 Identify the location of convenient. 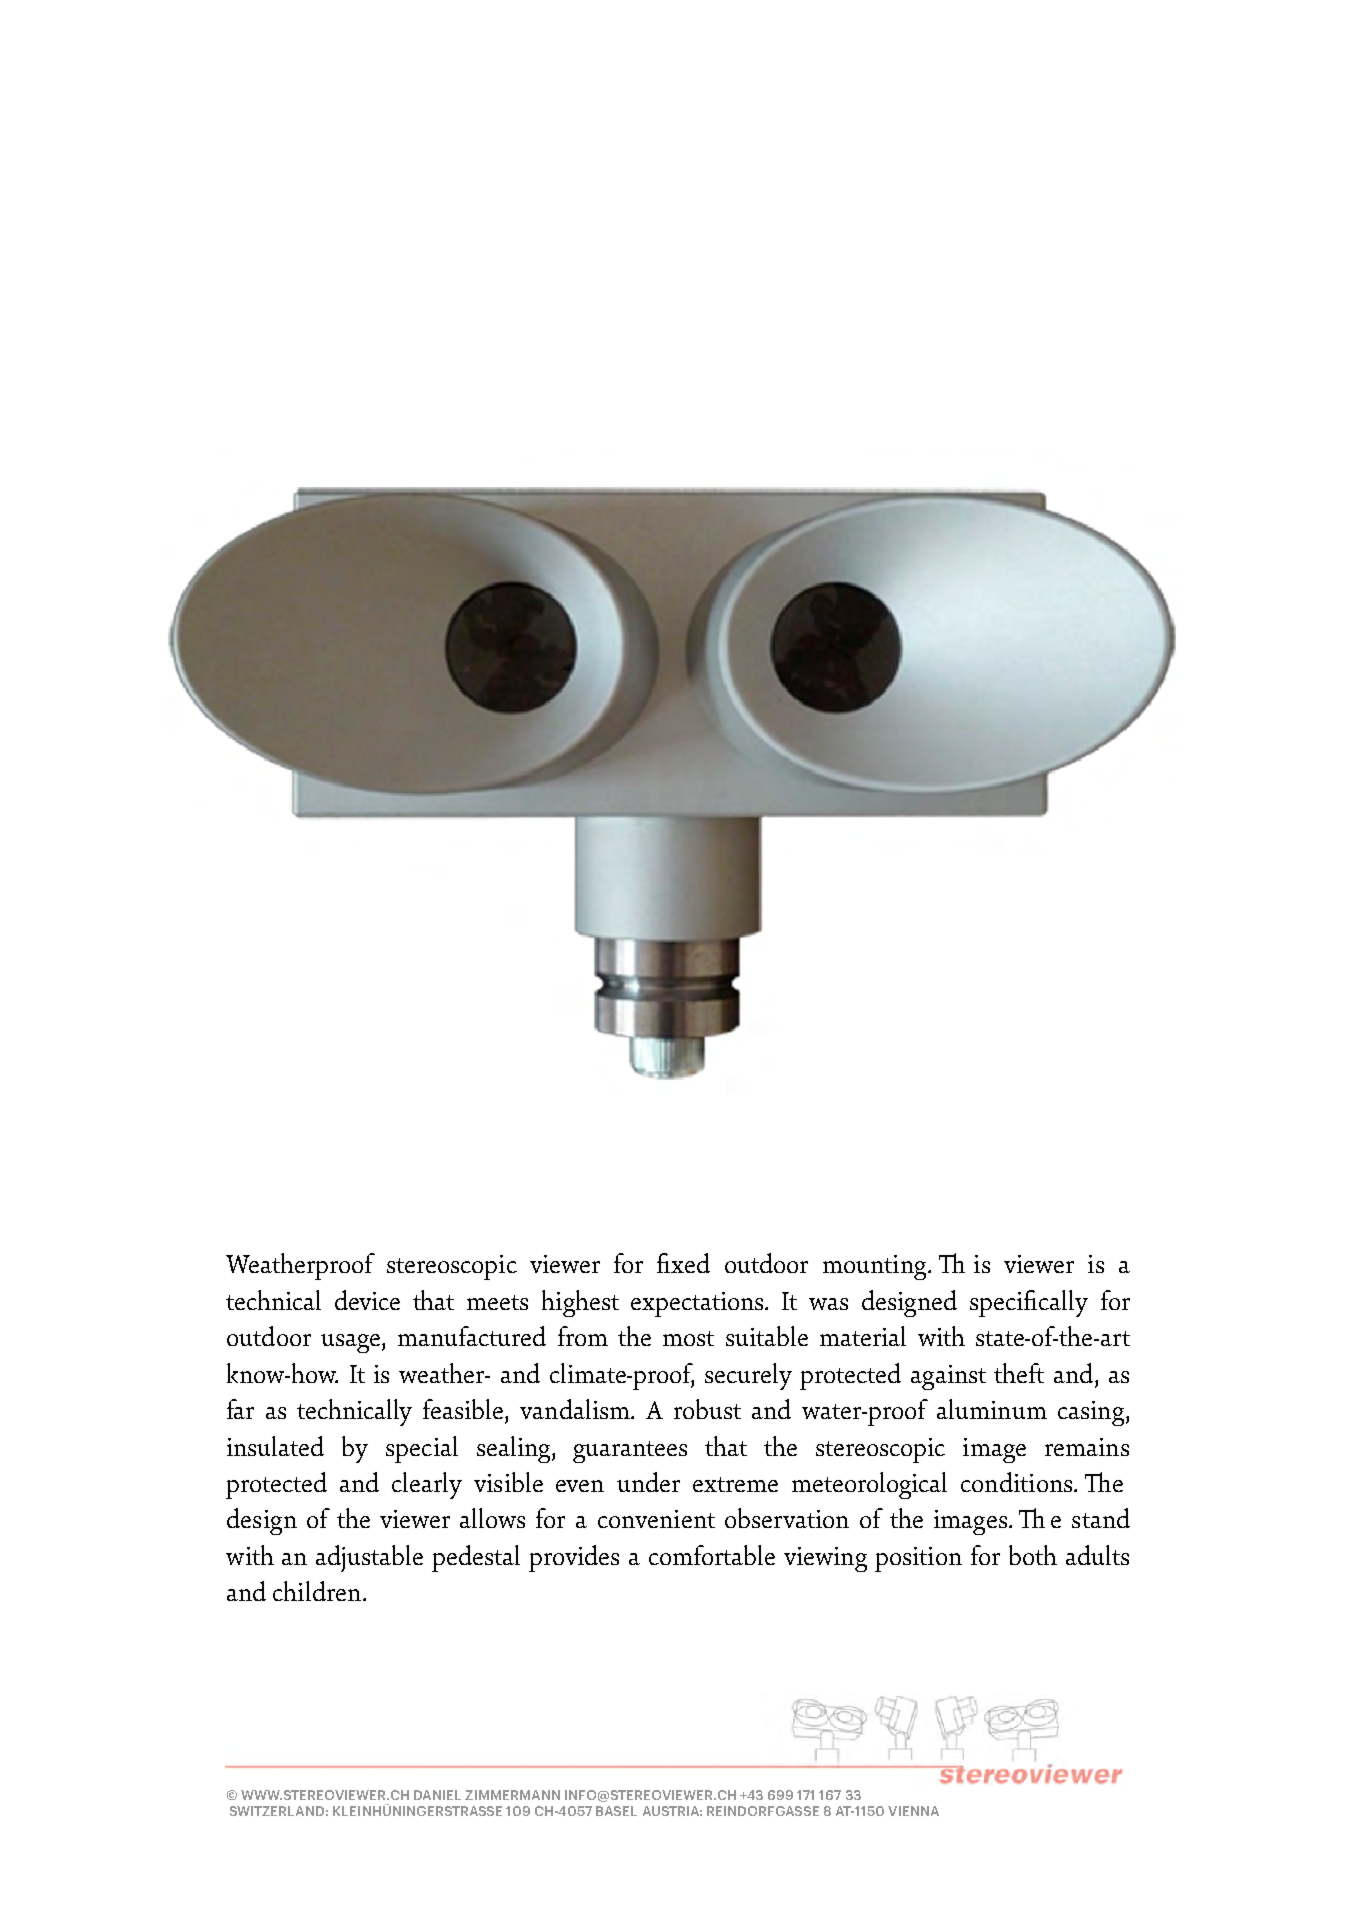
(656, 1519).
